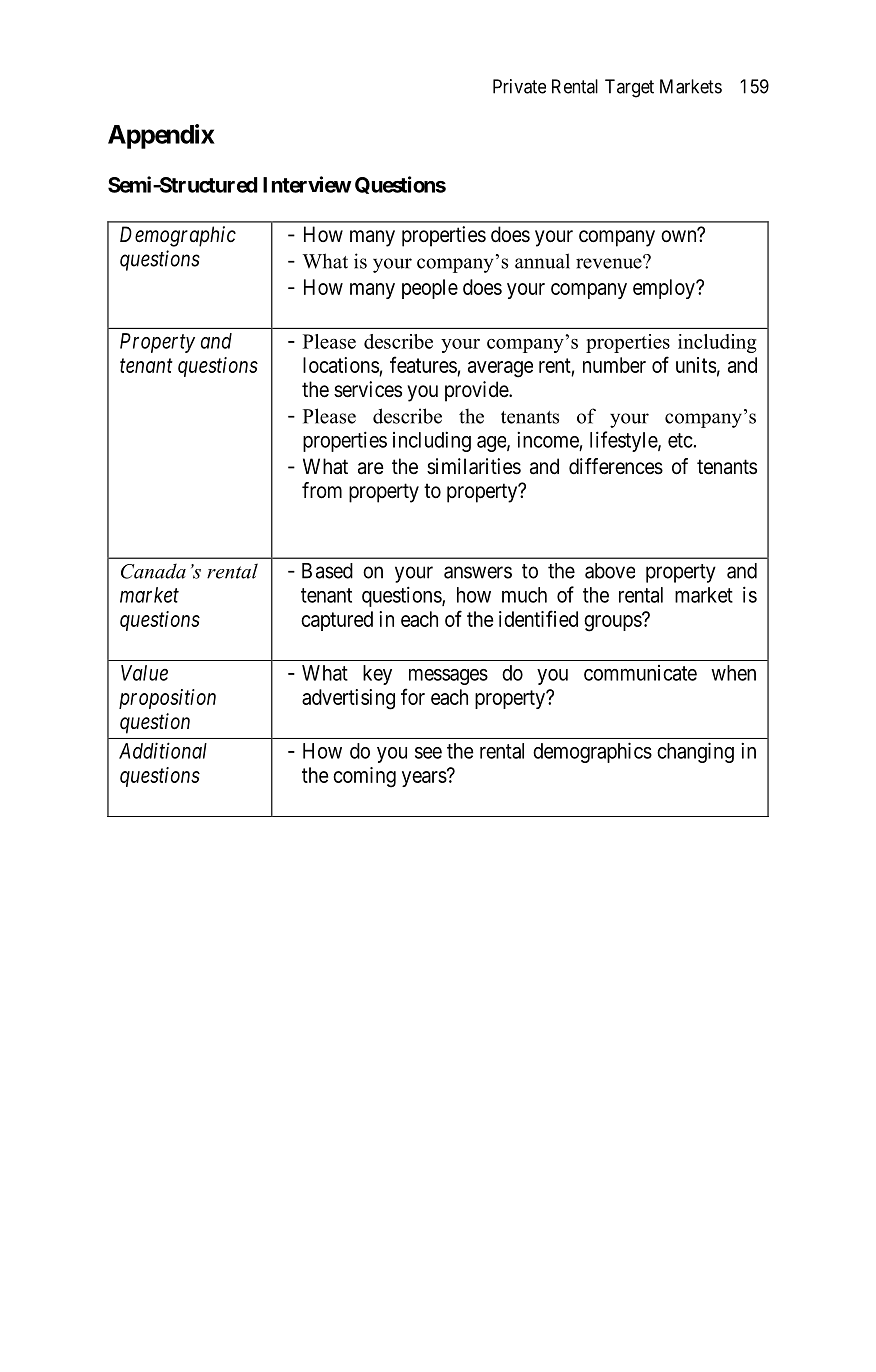  What do you see at coordinates (478, 572) in the screenshot?
I see `answers` at bounding box center [478, 572].
